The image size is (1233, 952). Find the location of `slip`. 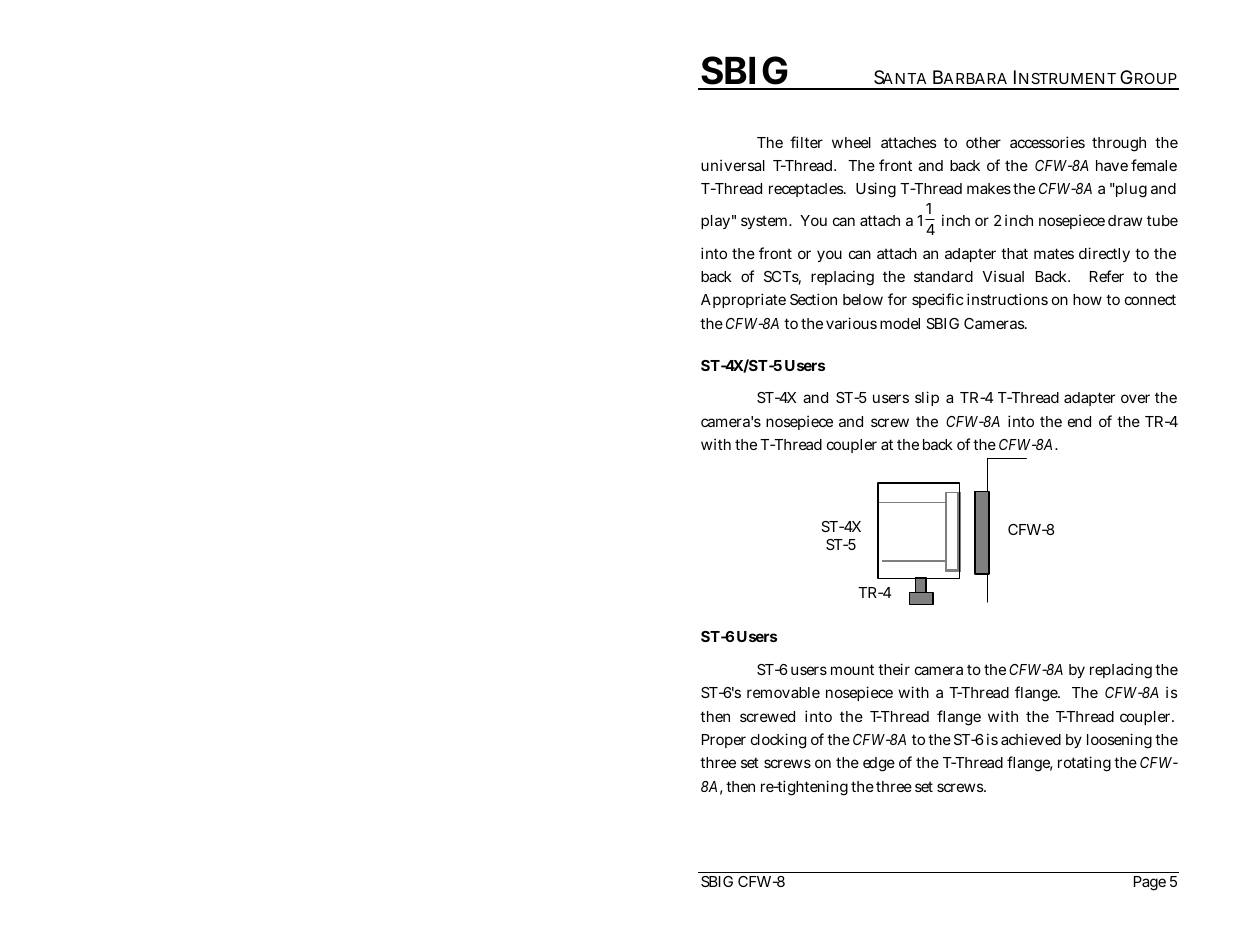

slip is located at coordinates (927, 398).
